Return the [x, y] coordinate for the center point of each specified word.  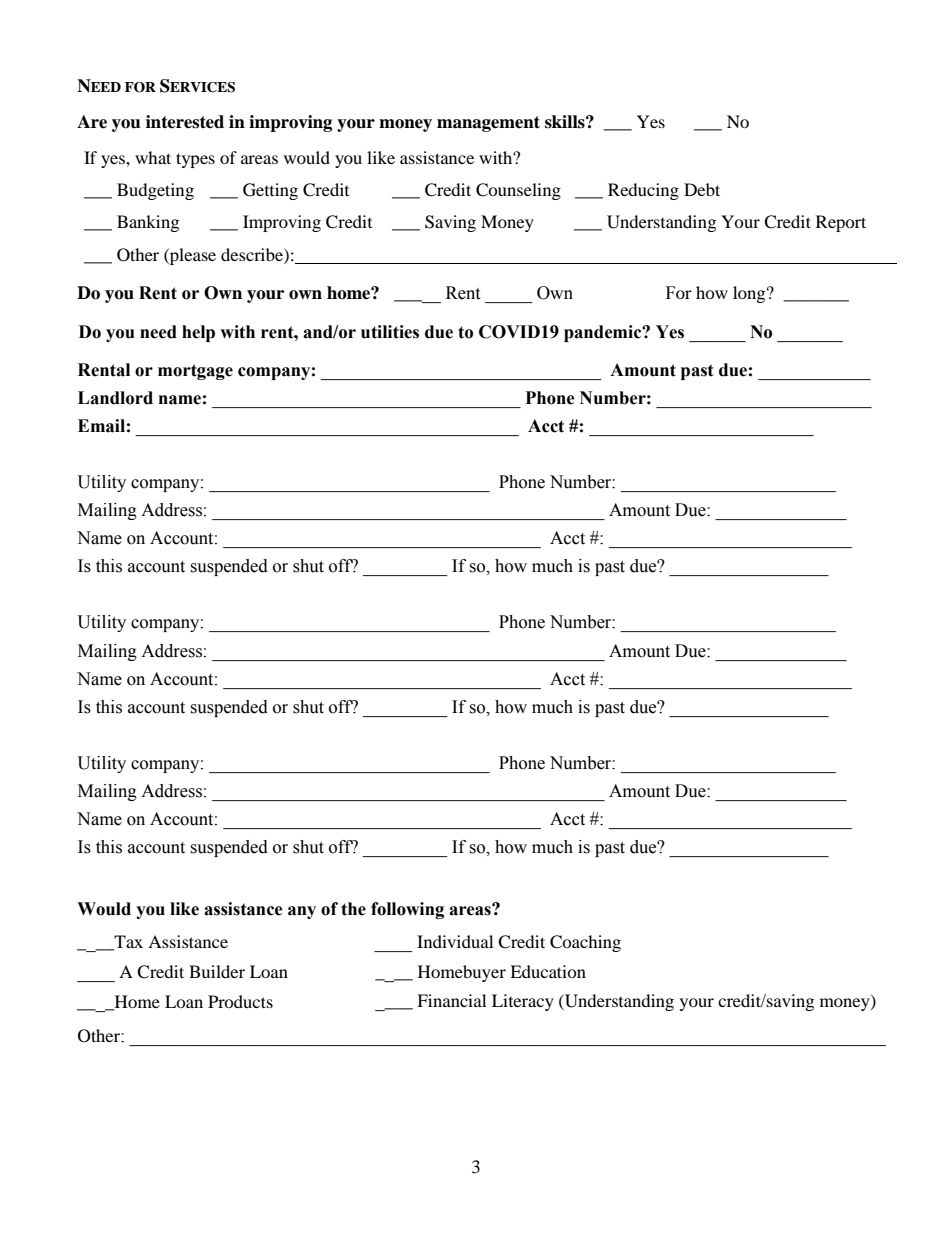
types [195, 160]
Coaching [585, 943]
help [198, 333]
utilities [390, 332]
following [407, 910]
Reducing [643, 191]
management [488, 124]
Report [841, 223]
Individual [455, 941]
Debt [702, 189]
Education [548, 971]
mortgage [195, 372]
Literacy [523, 1002]
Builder [217, 971]
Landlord [115, 398]
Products [240, 1001]
